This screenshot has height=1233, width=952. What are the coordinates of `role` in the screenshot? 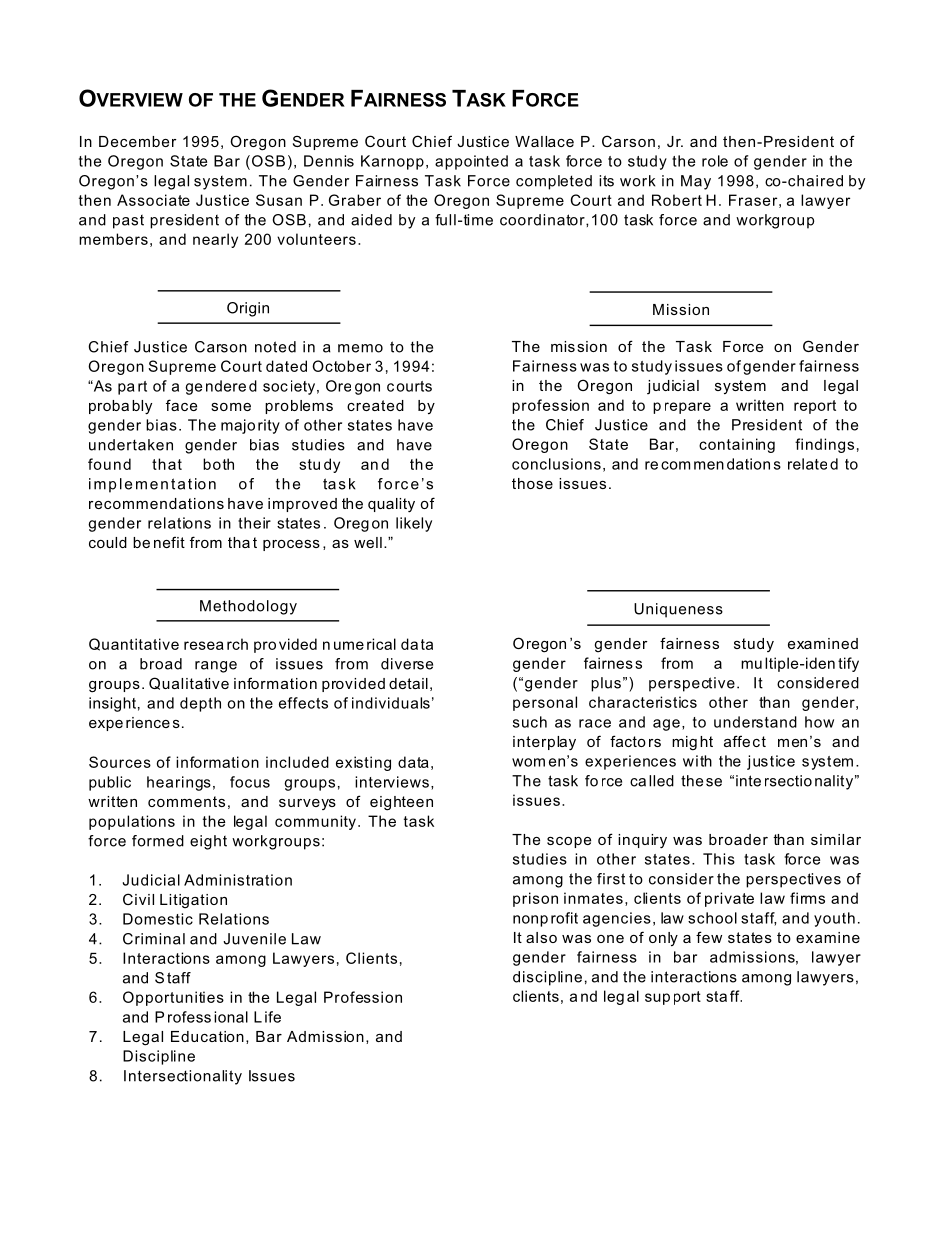 It's located at (715, 161).
